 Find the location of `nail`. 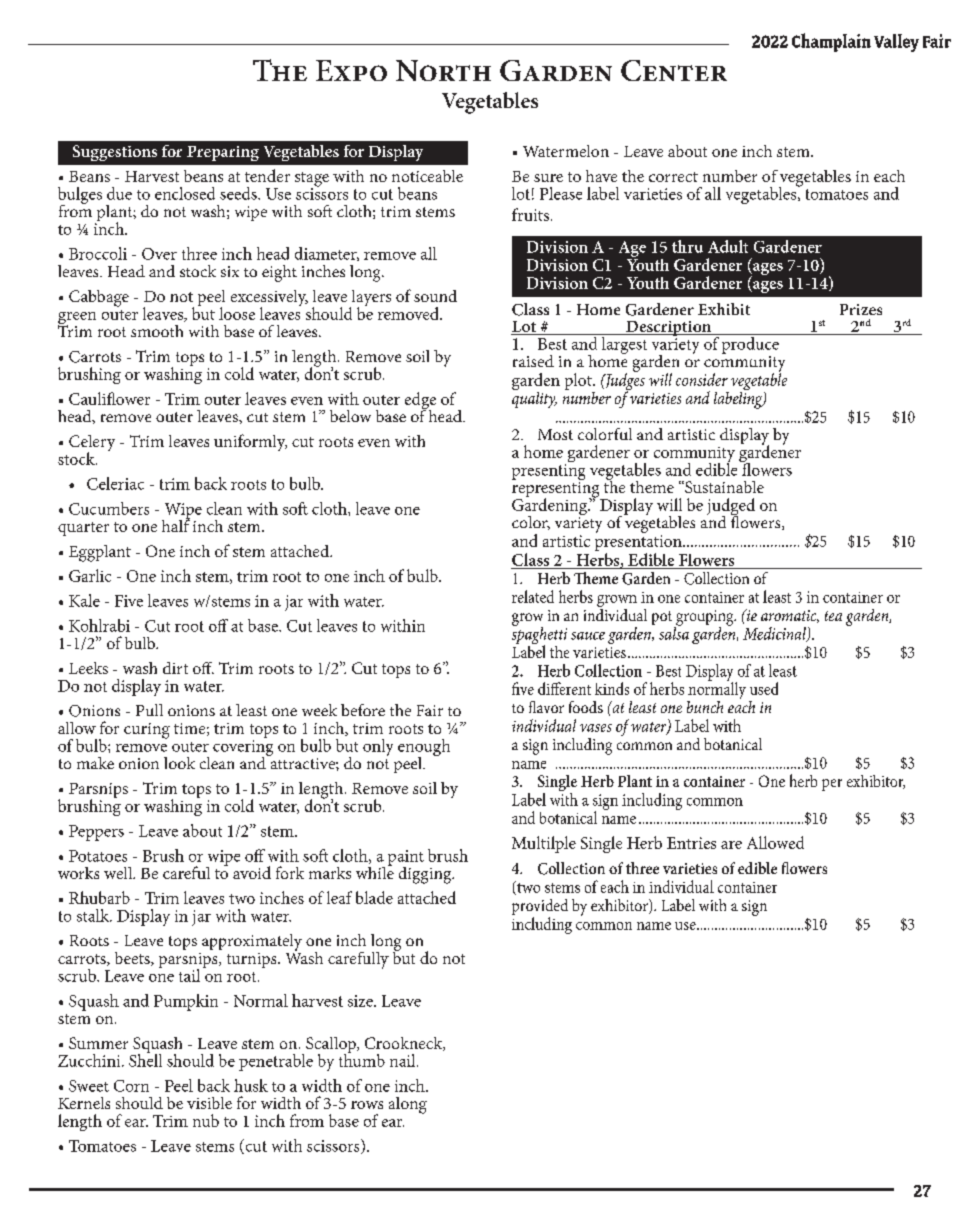

nail is located at coordinates (404, 1060).
